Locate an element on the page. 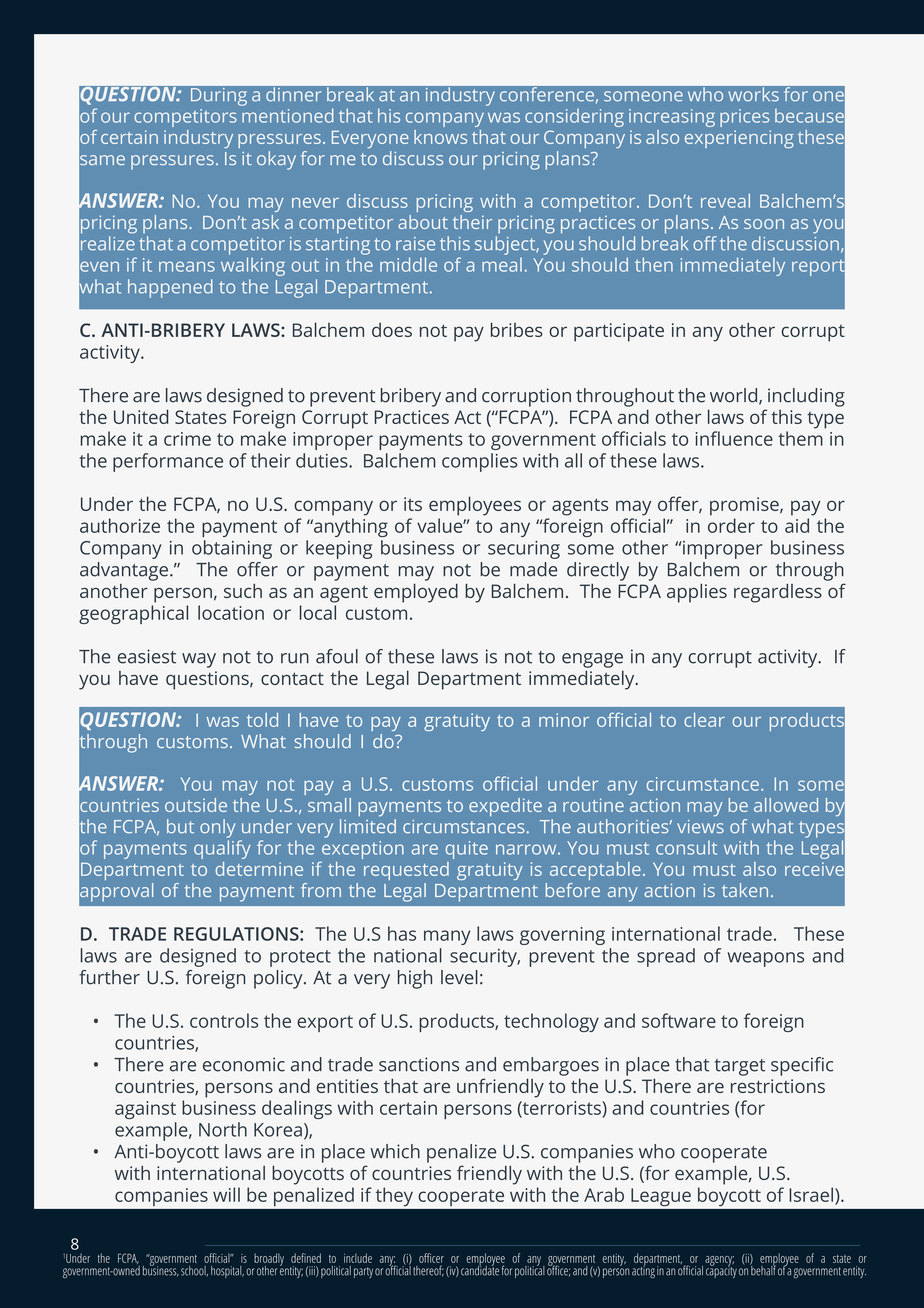 The image size is (924, 1308). crime is located at coordinates (187, 439).
